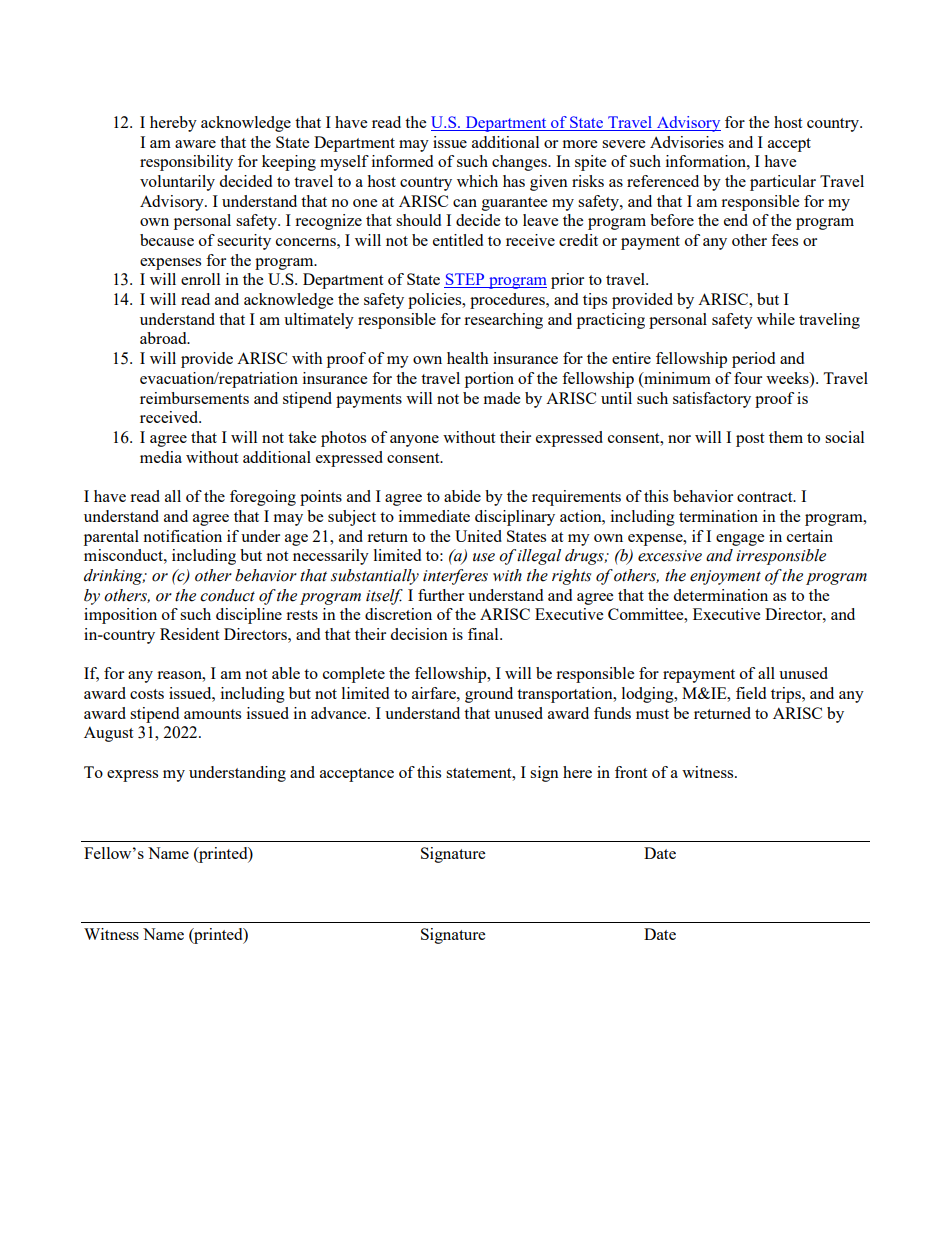 The width and height of the screenshot is (952, 1233). What do you see at coordinates (441, 595) in the screenshot?
I see `further` at bounding box center [441, 595].
